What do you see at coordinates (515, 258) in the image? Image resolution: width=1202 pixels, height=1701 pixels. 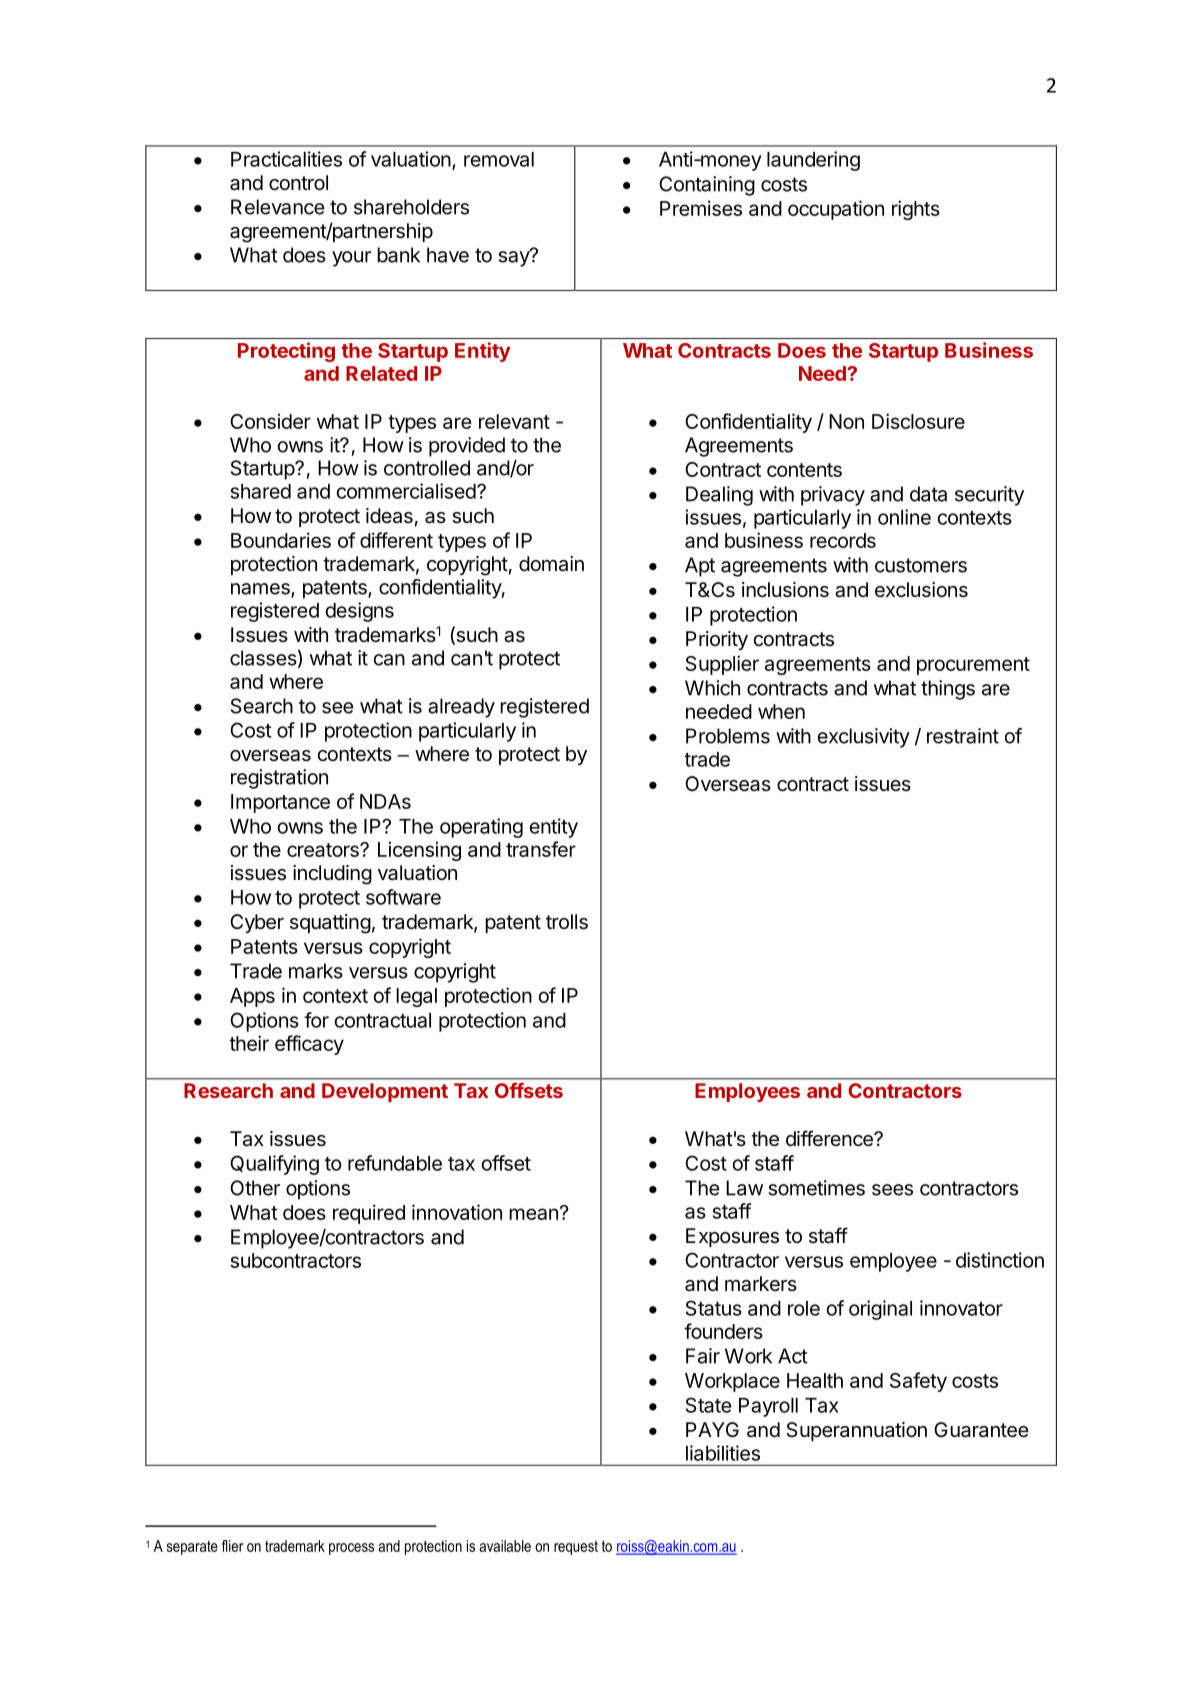 I see `say` at bounding box center [515, 258].
